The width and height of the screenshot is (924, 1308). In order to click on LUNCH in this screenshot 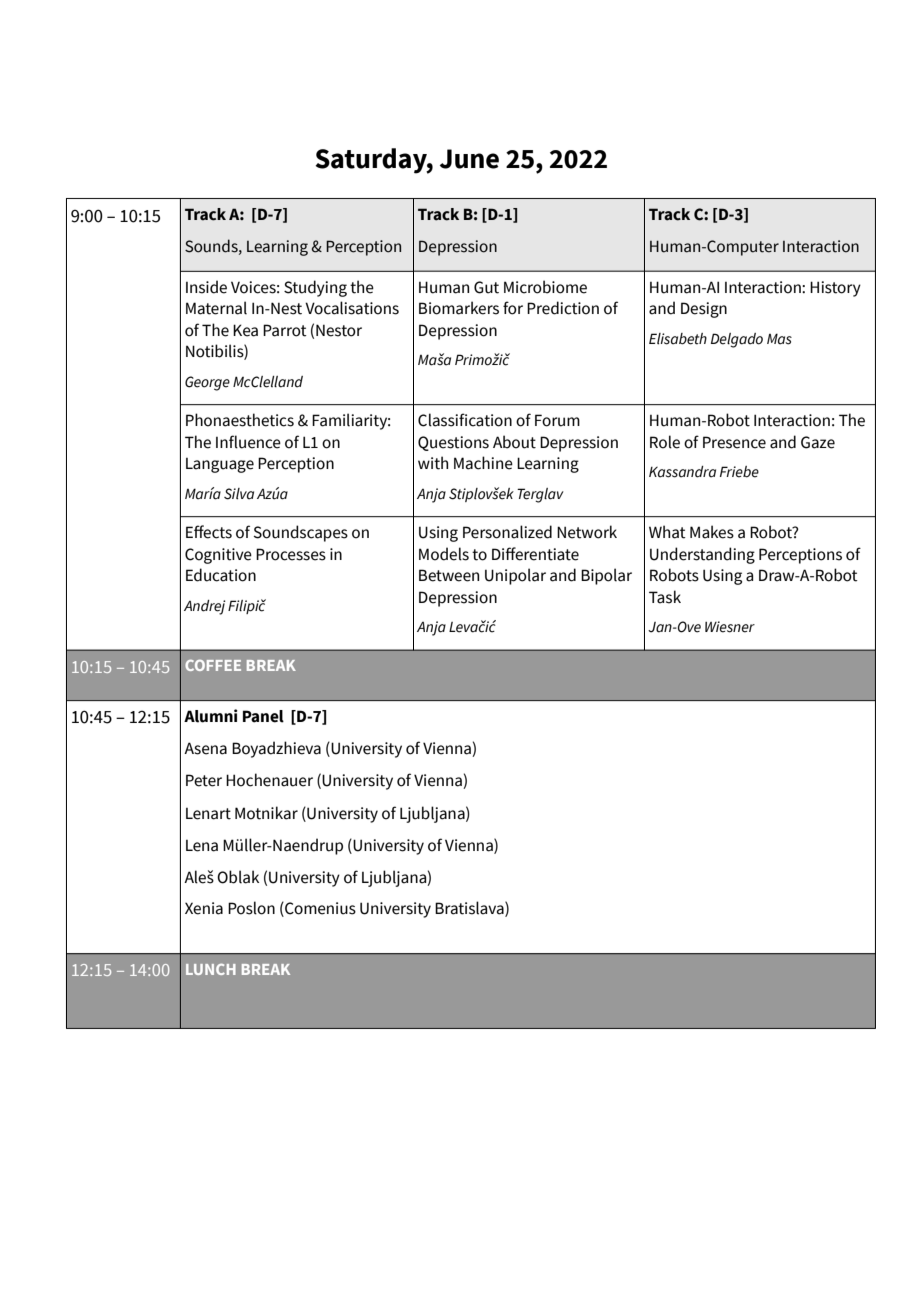, I will do `click(211, 969)`.
